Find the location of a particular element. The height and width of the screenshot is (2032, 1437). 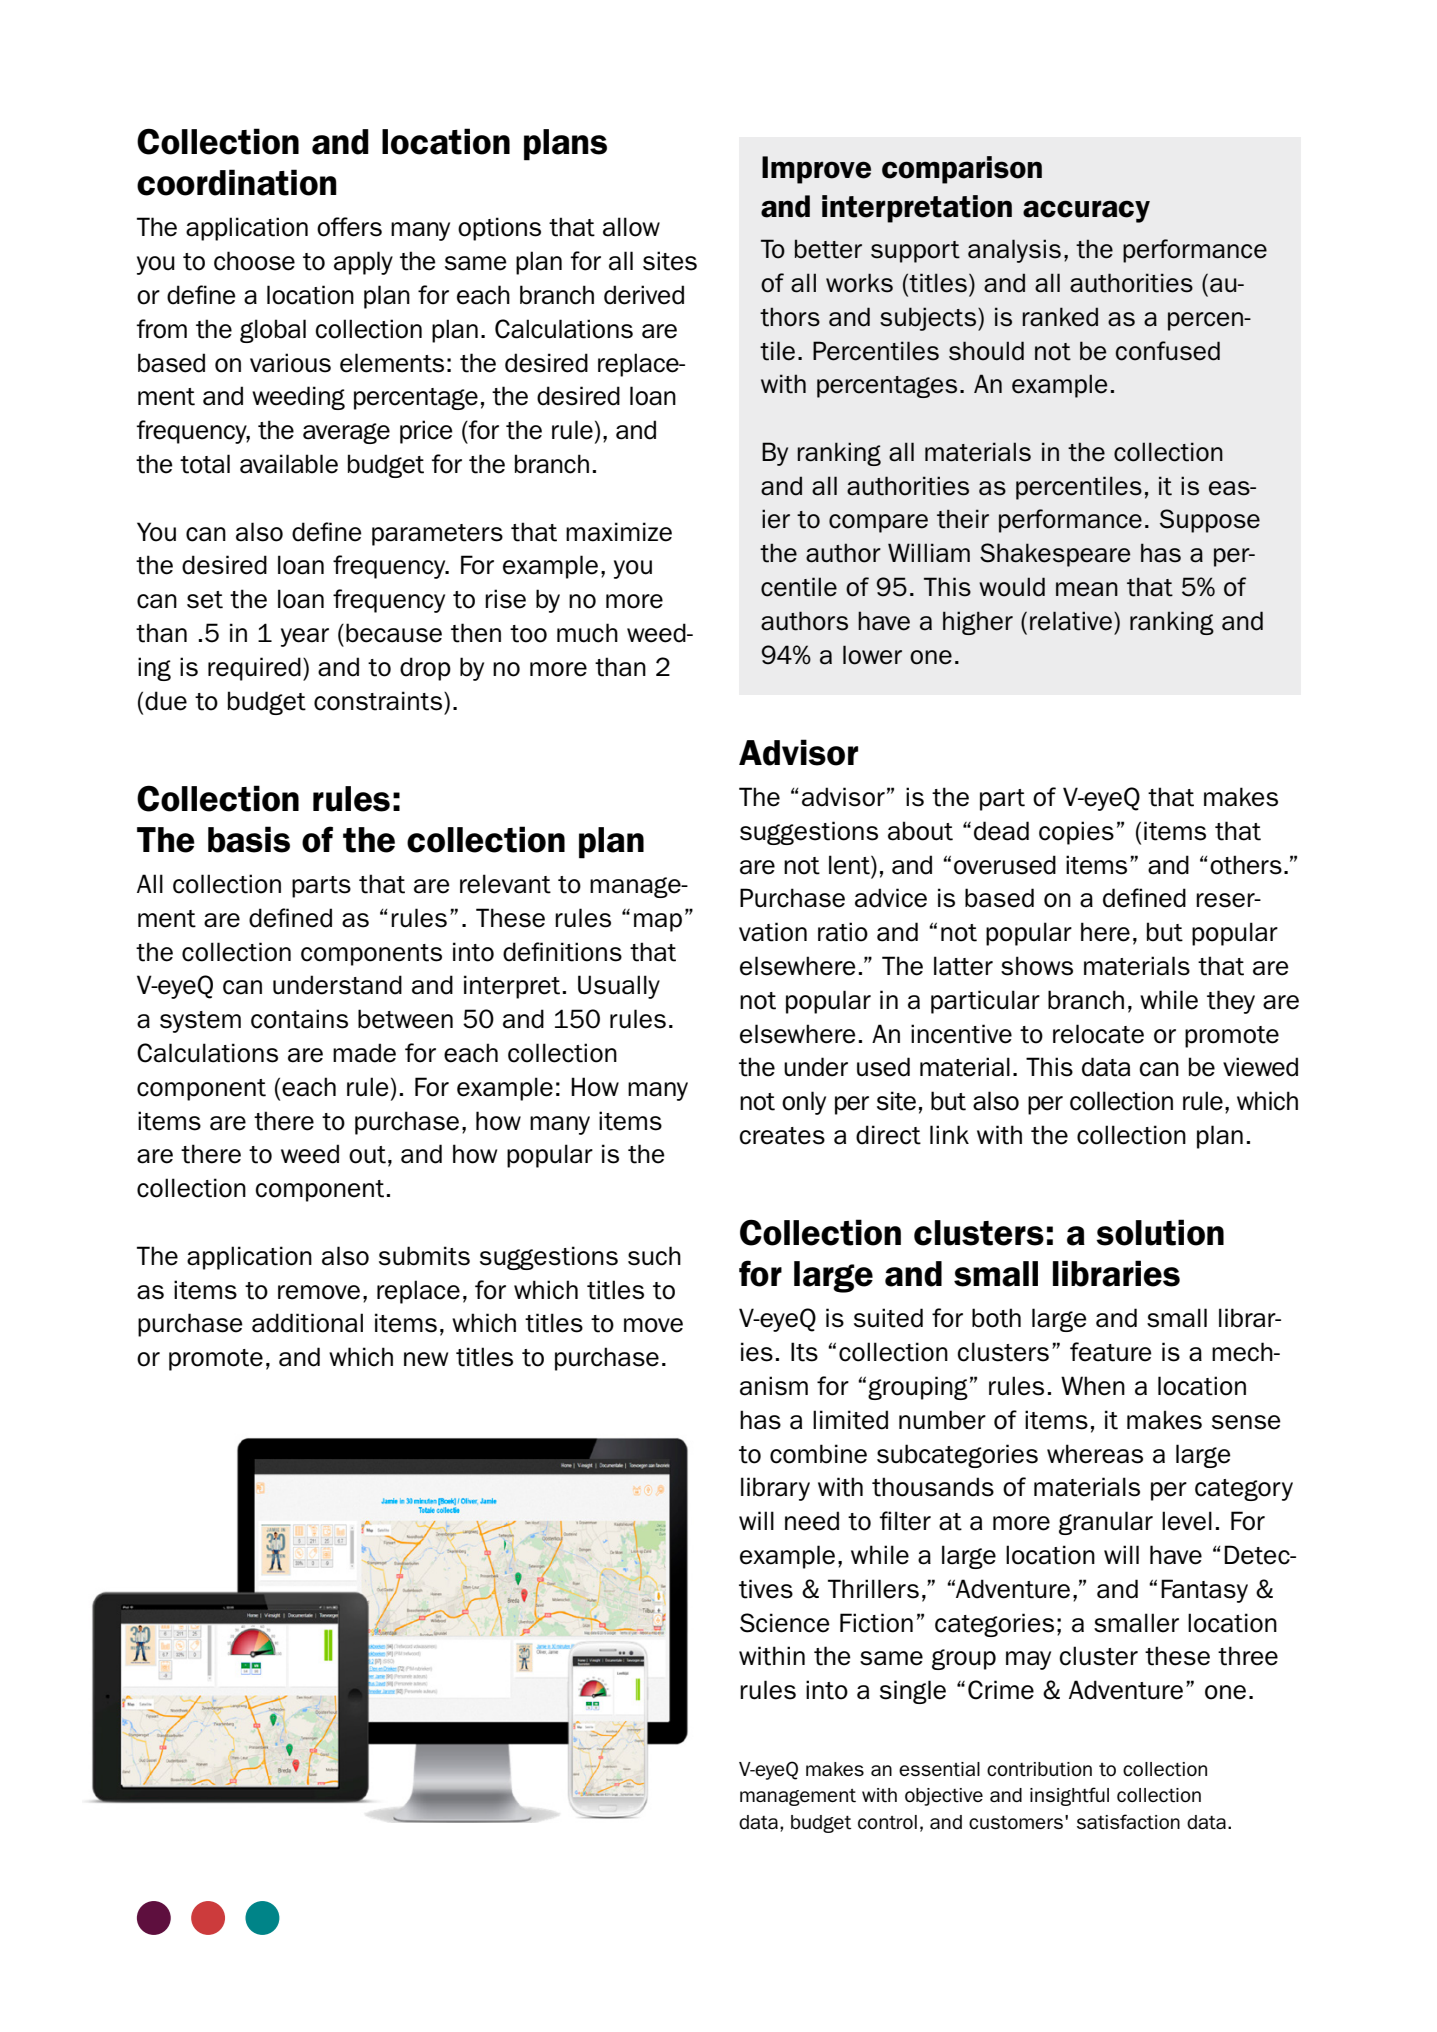

control is located at coordinates (887, 1822).
